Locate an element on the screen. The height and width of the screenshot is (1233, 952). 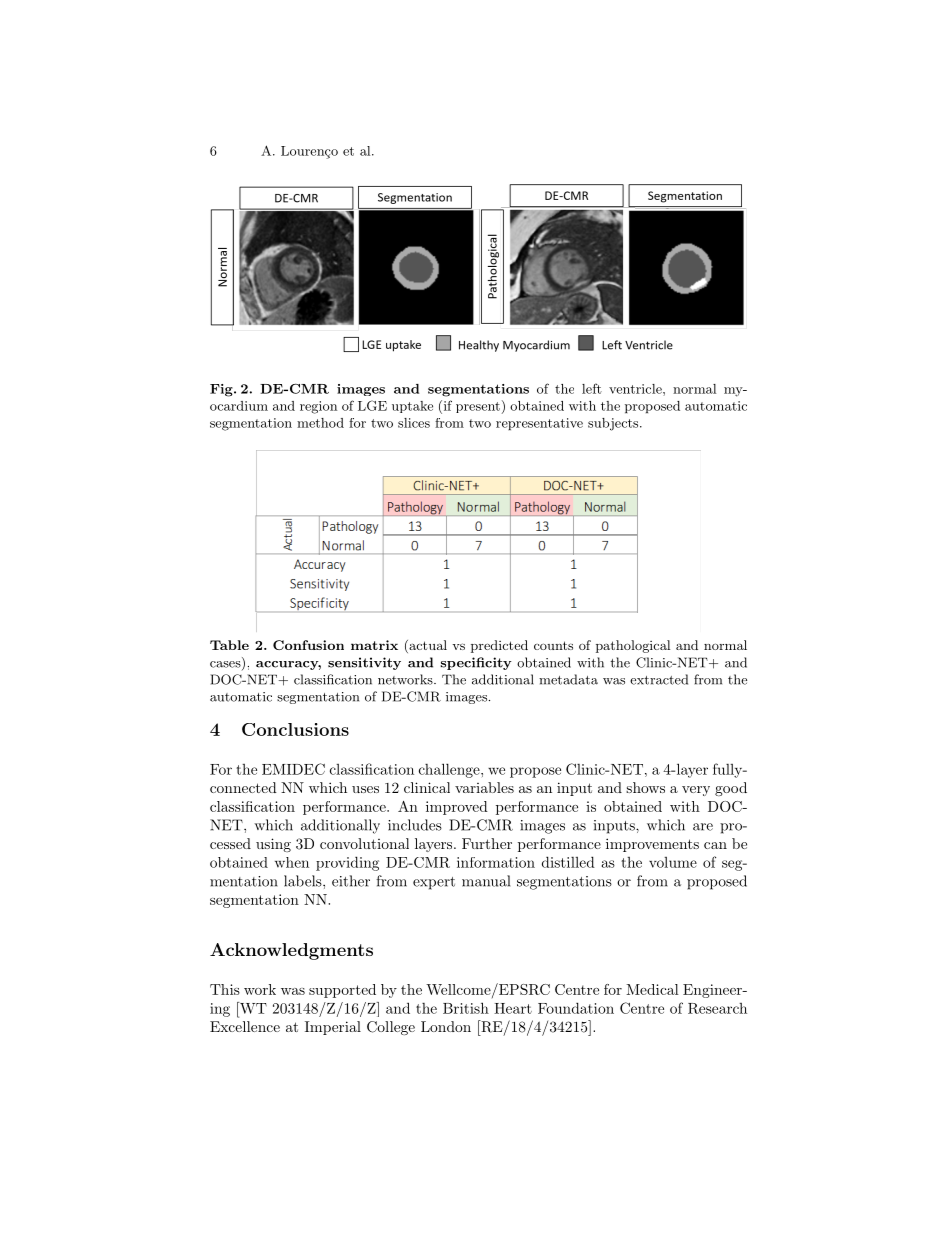
uptake is located at coordinates (412, 407).
